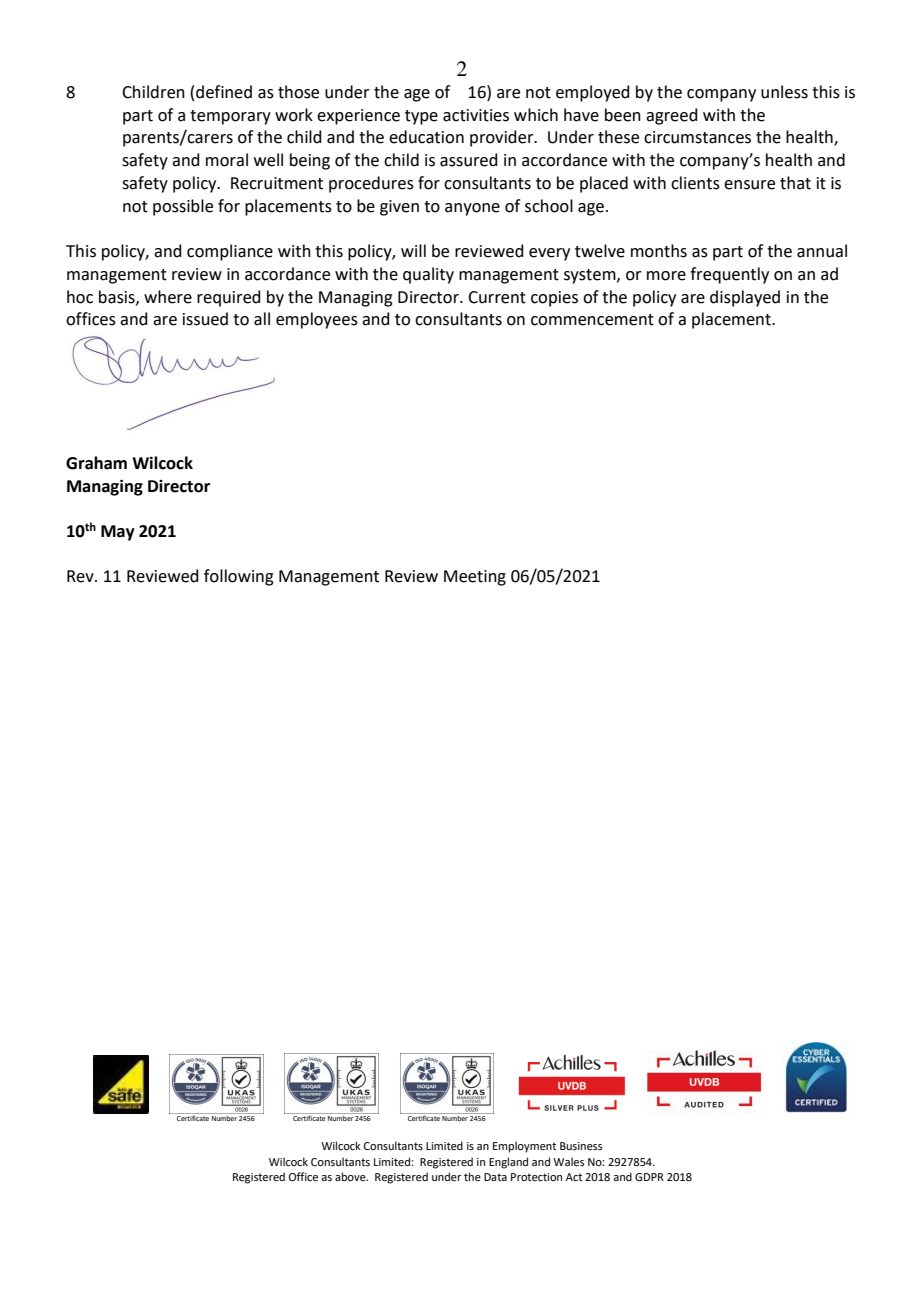 The height and width of the screenshot is (1308, 924). What do you see at coordinates (697, 137) in the screenshot?
I see `circumstances` at bounding box center [697, 137].
